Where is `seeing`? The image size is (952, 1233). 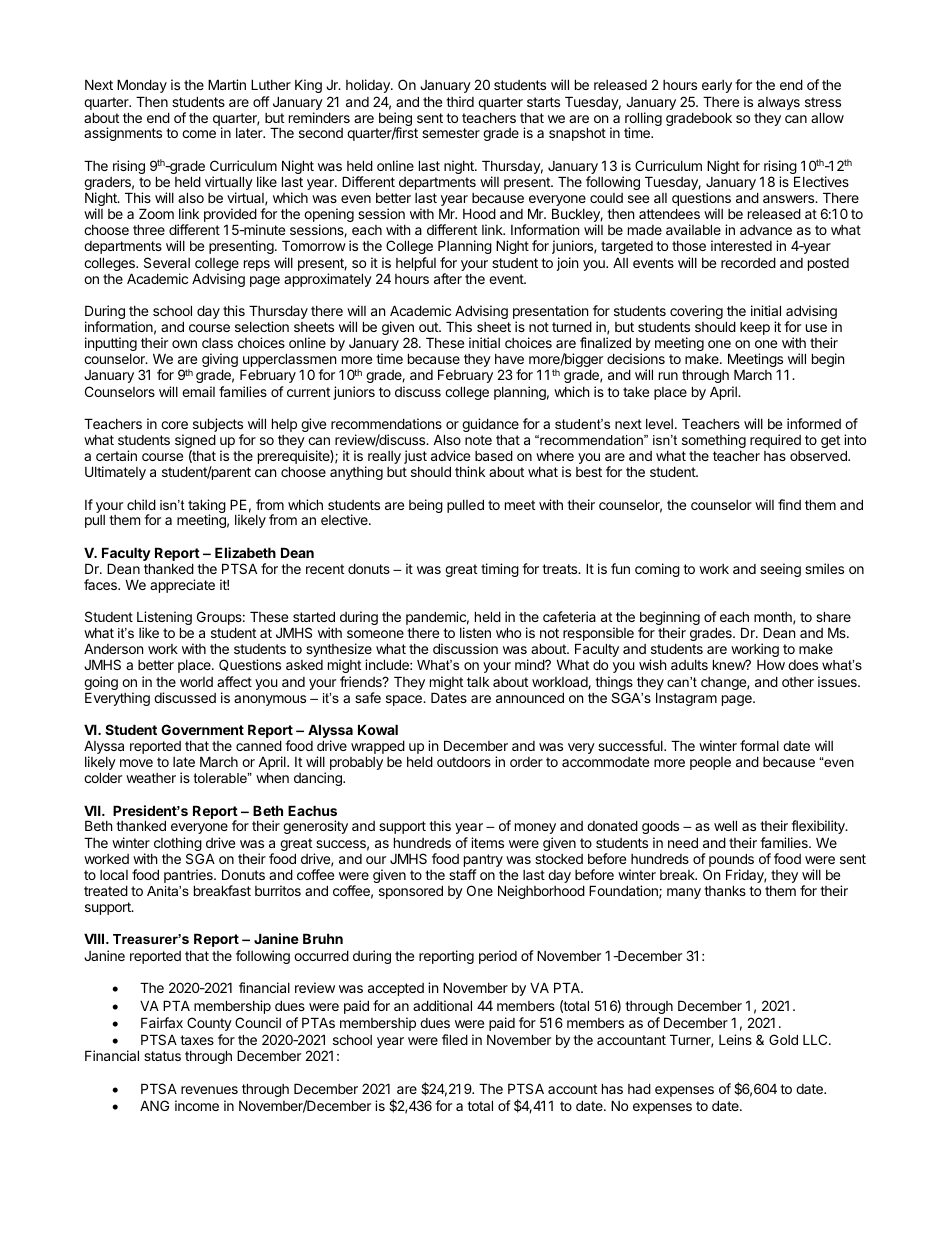 seeing is located at coordinates (780, 570).
